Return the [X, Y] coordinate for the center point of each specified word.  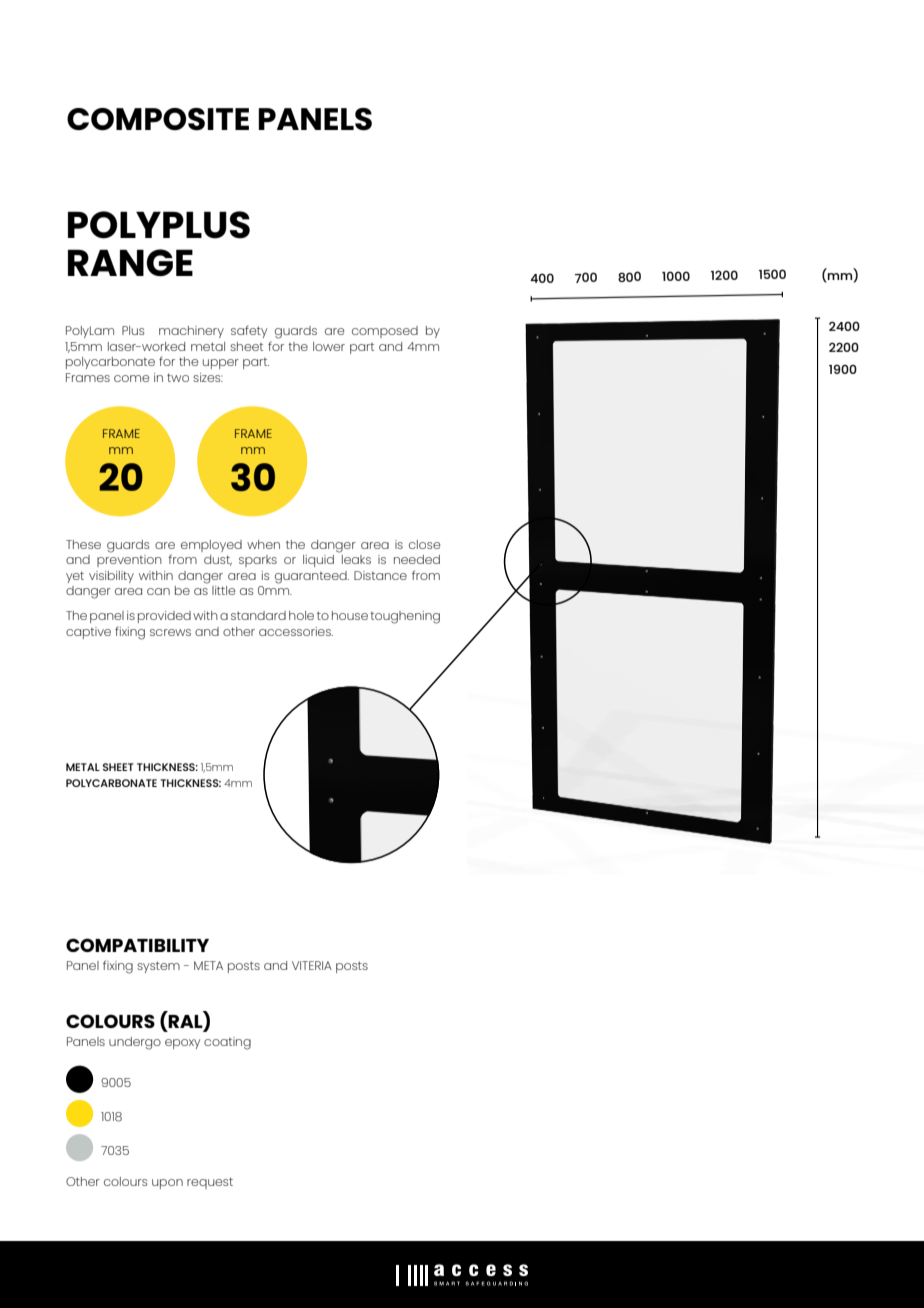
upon [167, 1184]
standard [258, 615]
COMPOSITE [158, 119]
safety [249, 332]
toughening [405, 617]
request [210, 1183]
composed [385, 332]
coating [227, 1043]
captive [88, 633]
